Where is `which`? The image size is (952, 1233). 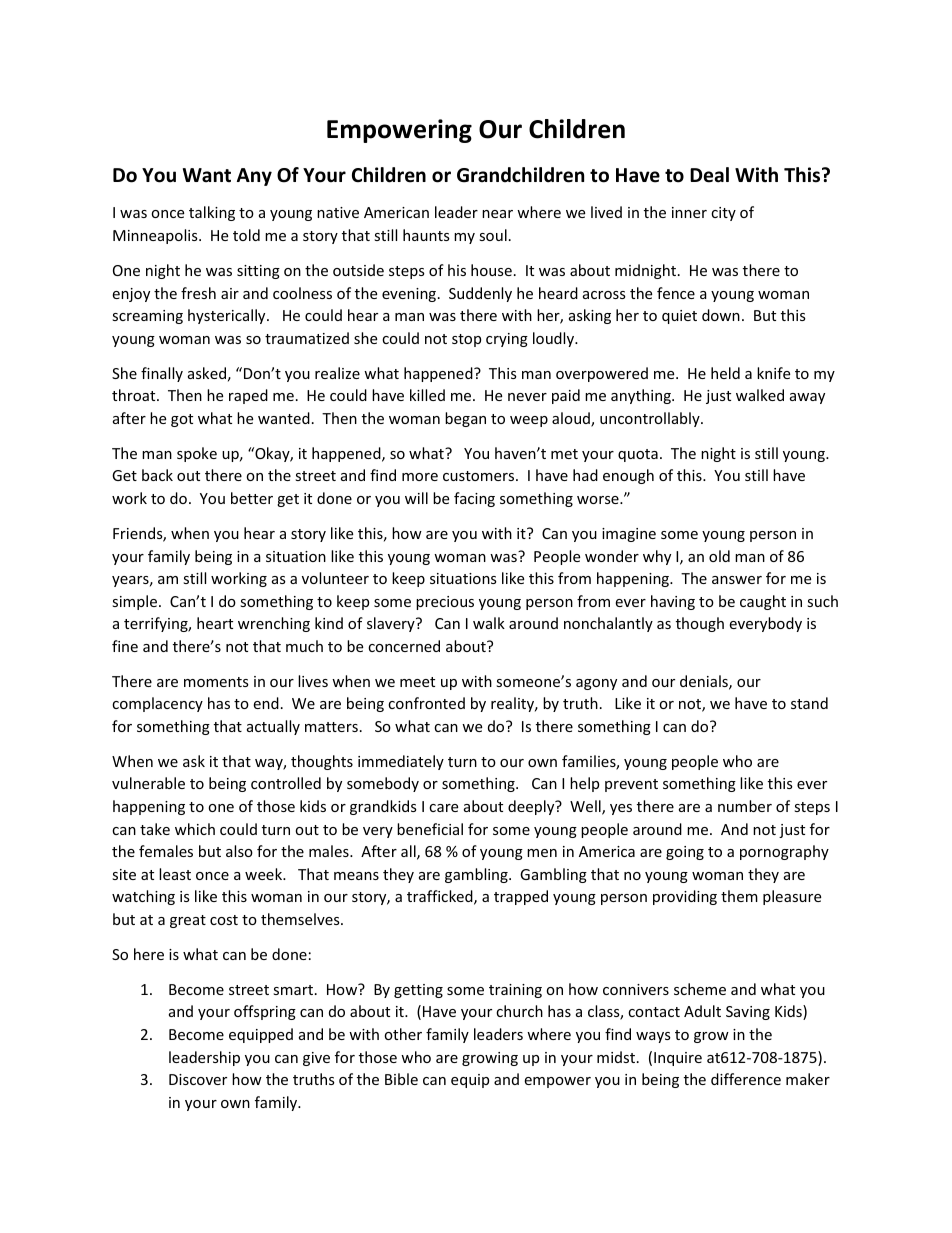 which is located at coordinates (195, 829).
